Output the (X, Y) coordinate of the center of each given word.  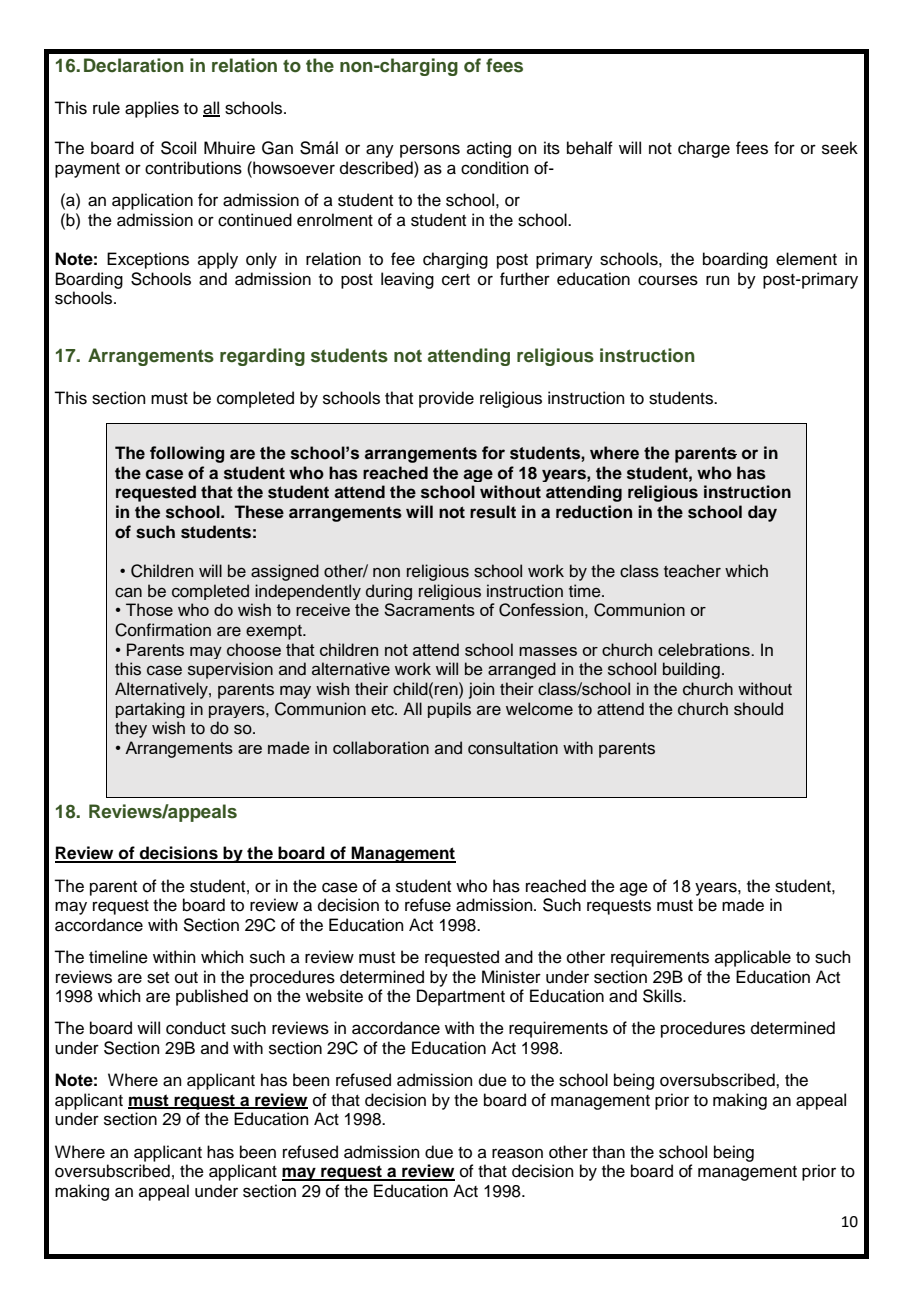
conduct (196, 1028)
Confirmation (163, 630)
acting (489, 149)
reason (517, 1153)
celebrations (705, 649)
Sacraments (429, 609)
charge (704, 149)
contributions (193, 168)
